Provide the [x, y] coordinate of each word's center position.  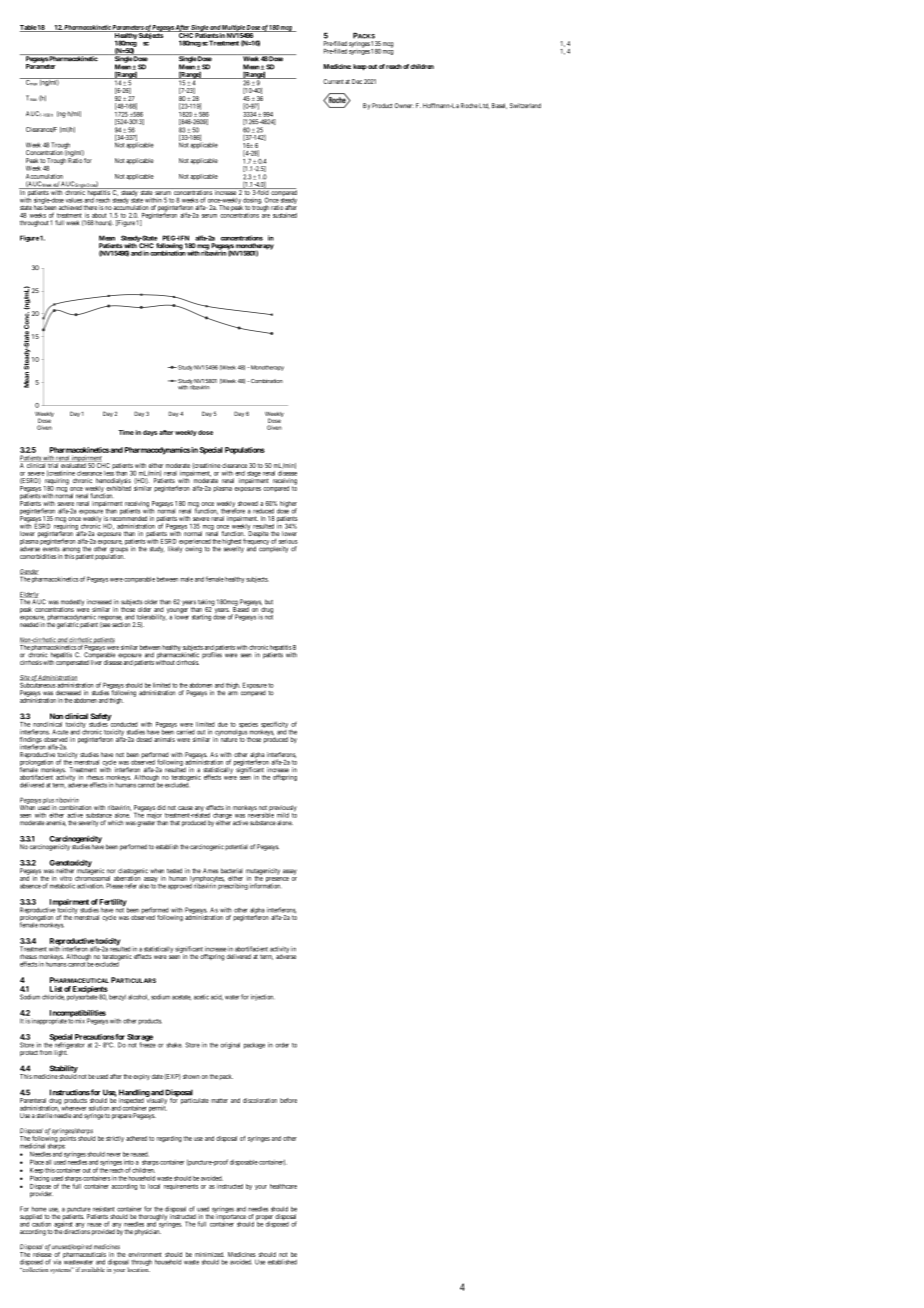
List [56, 989]
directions [77, 1230]
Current [333, 81]
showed [248, 503]
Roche [469, 105]
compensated [72, 662]
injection [263, 997]
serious [288, 541]
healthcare [283, 1186]
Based [241, 608]
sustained [285, 215]
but [269, 602]
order [282, 1045]
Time [126, 432]
